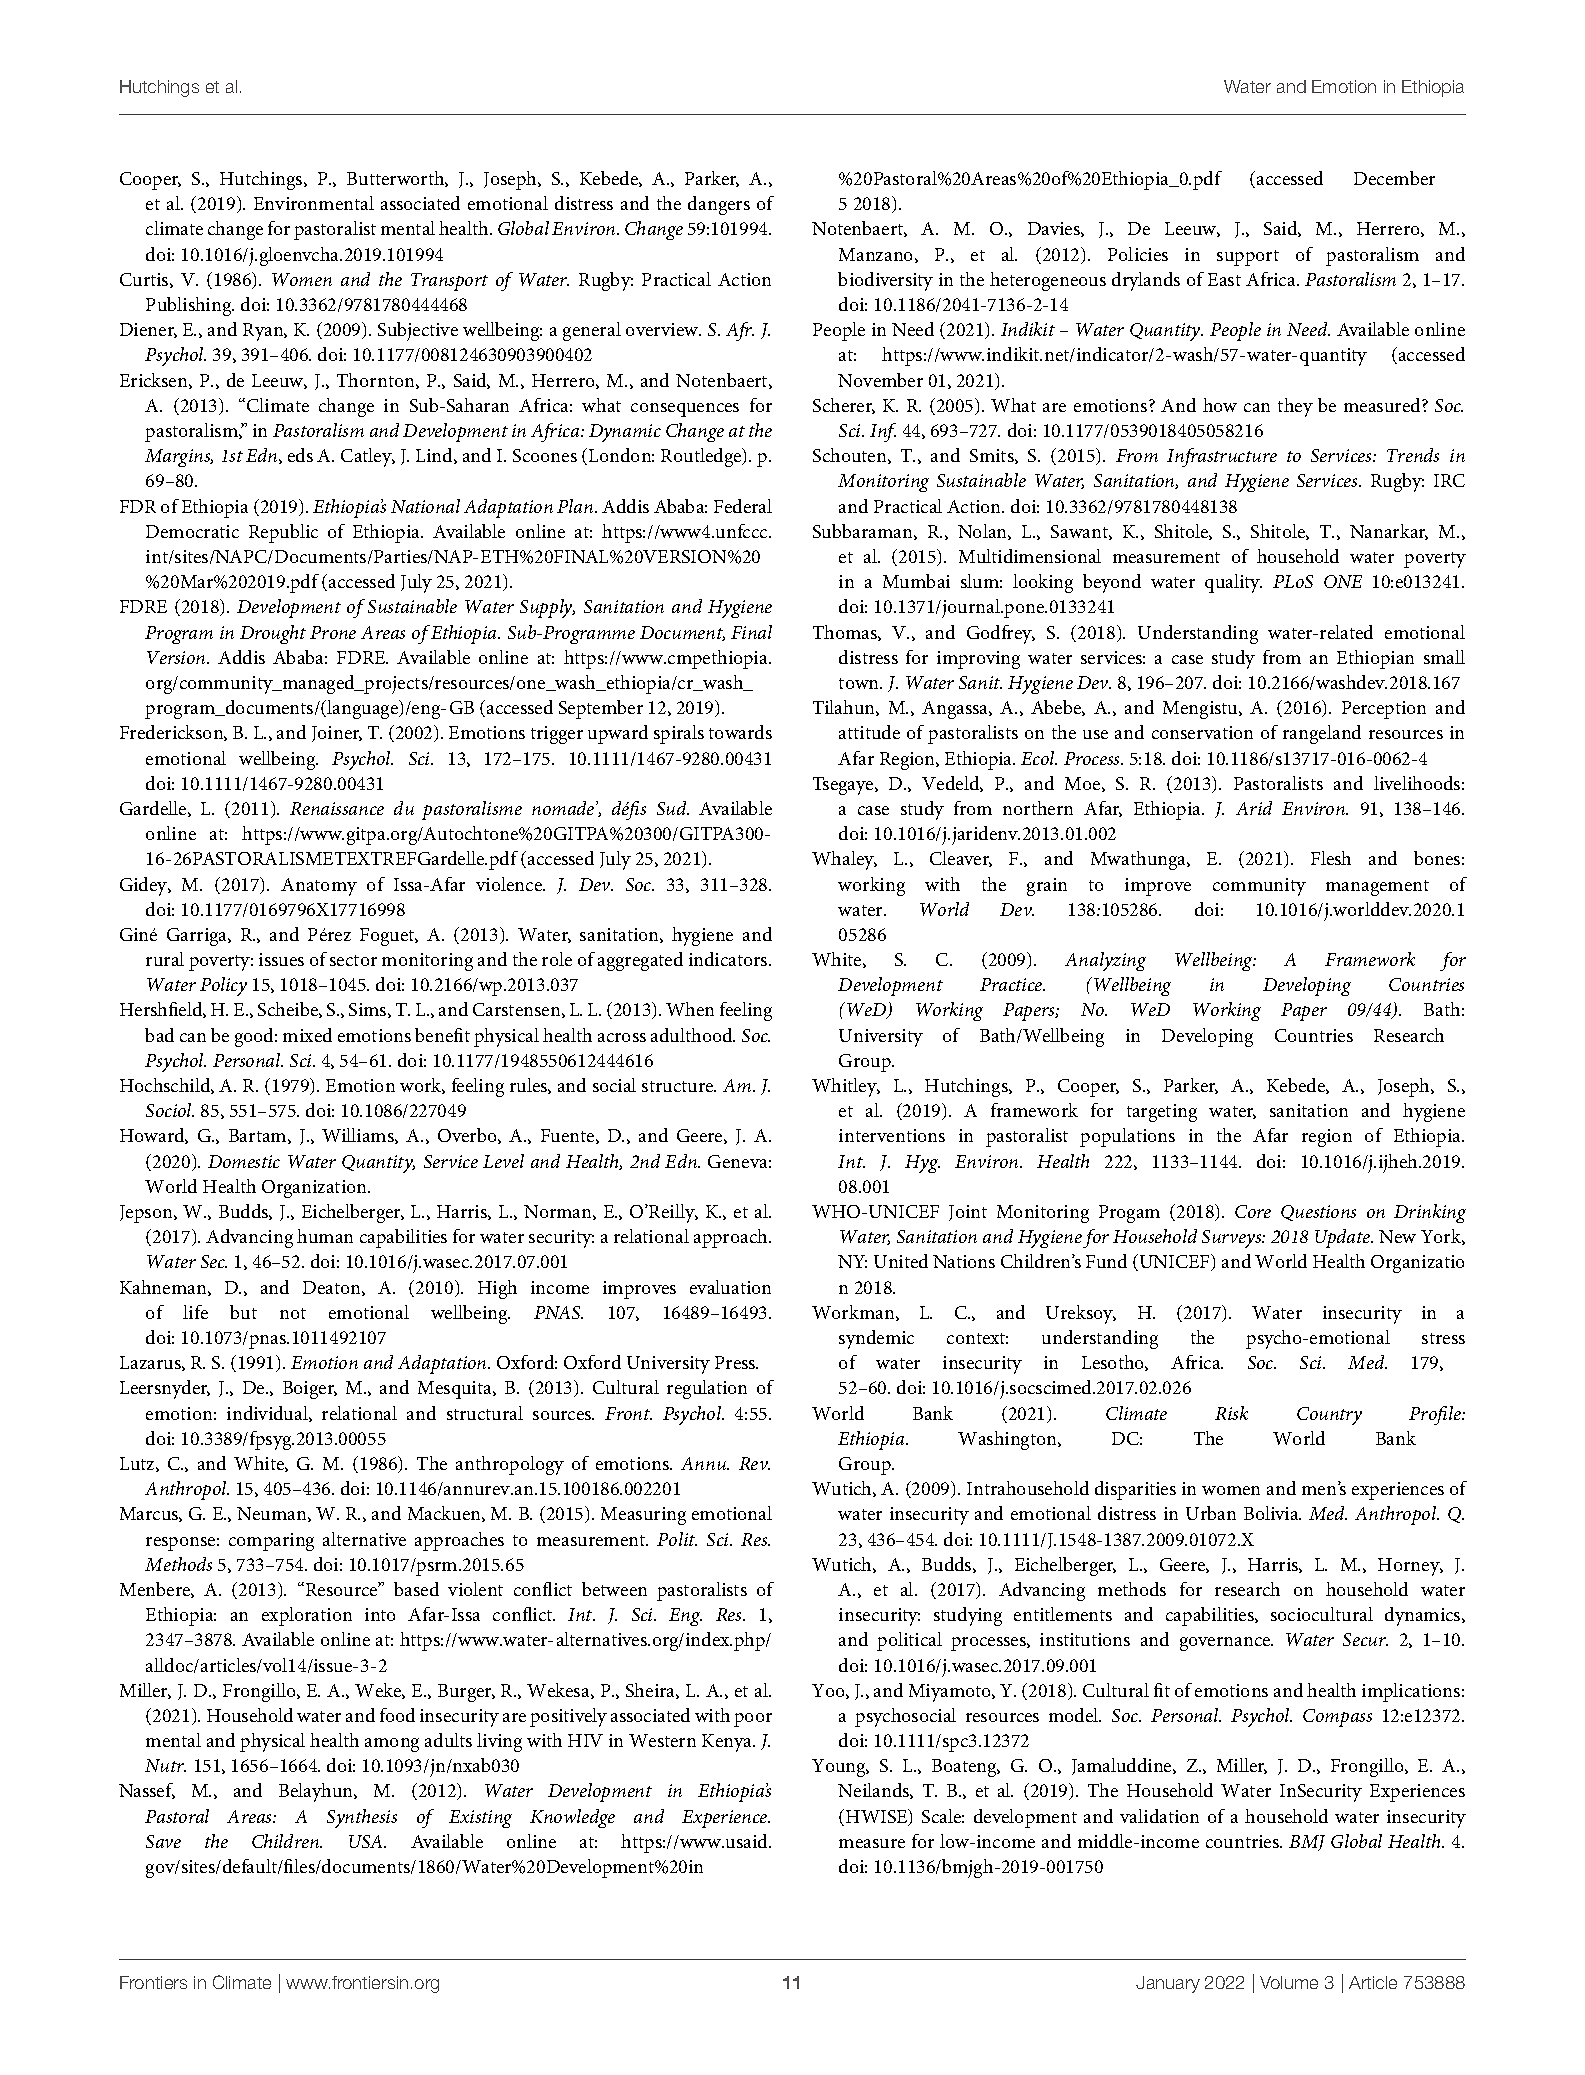 This screenshot has width=1585, height=2075. Describe the element at coordinates (307, 1035) in the screenshot. I see `mixed` at that location.
